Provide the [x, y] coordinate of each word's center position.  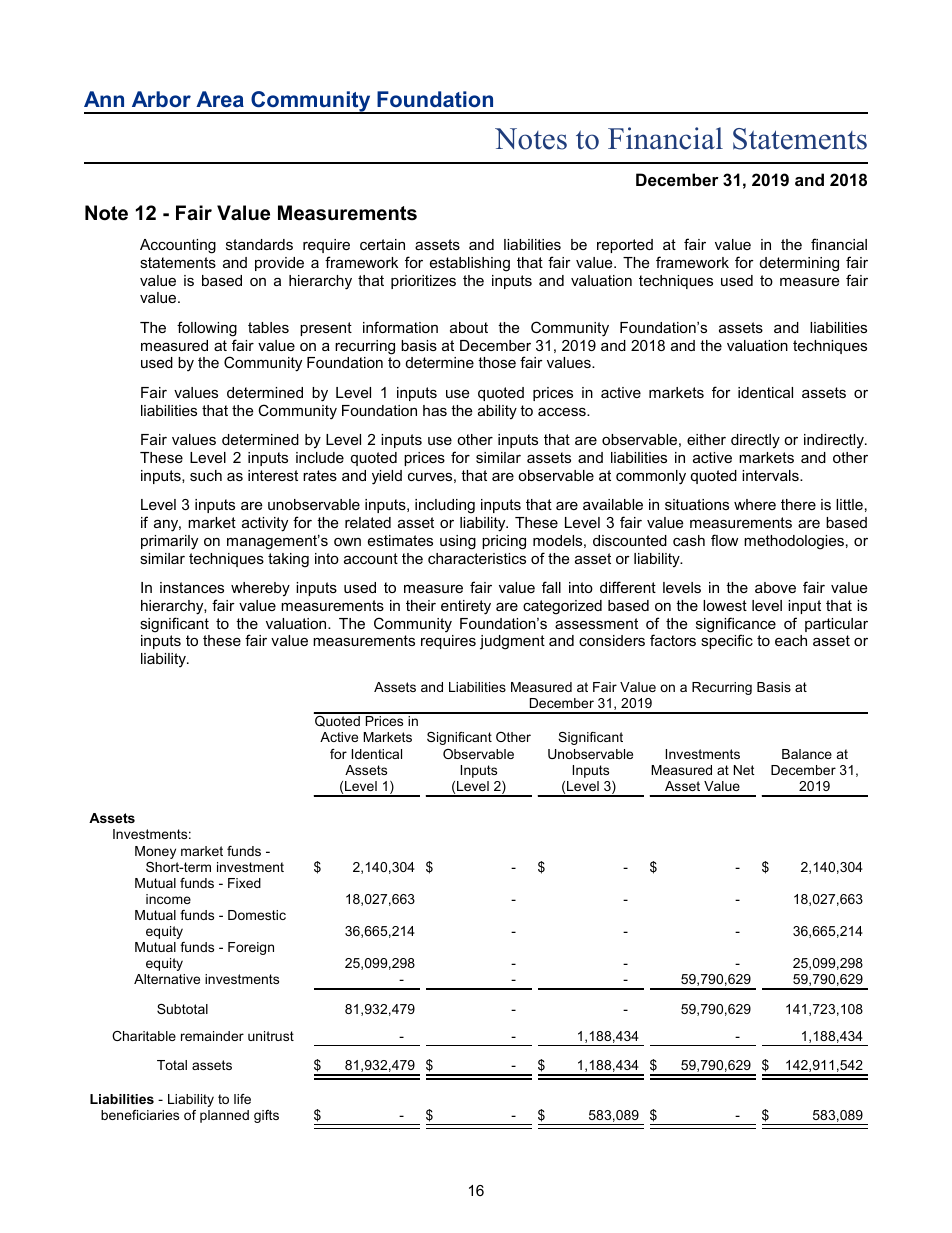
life [242, 1099]
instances [192, 587]
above [775, 587]
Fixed [244, 883]
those [497, 362]
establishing [470, 264]
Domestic [257, 915]
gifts [266, 1116]
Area [220, 99]
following [207, 329]
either [706, 439]
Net [744, 770]
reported [625, 246]
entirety [466, 607]
